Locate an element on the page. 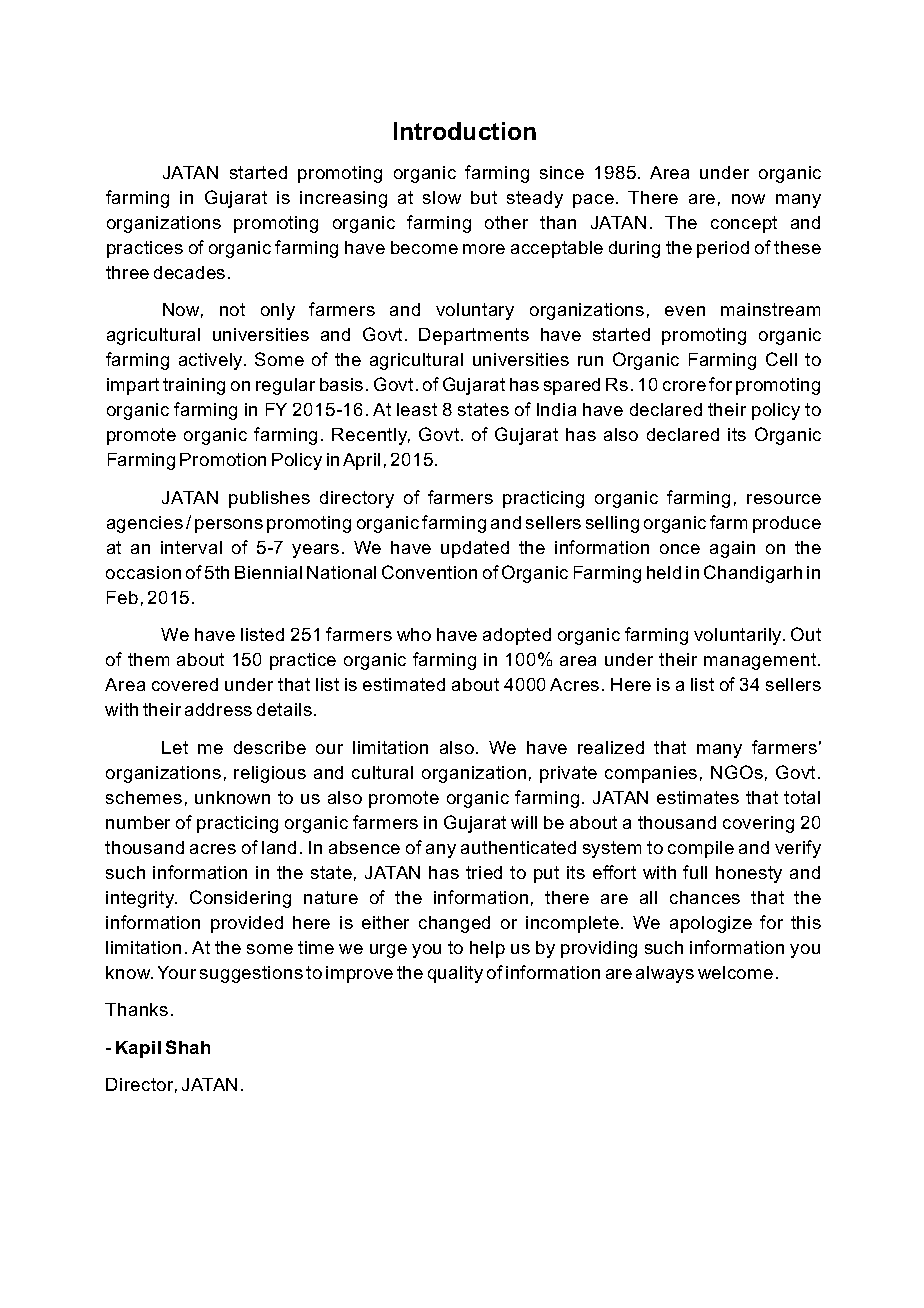  increasing is located at coordinates (343, 199).
